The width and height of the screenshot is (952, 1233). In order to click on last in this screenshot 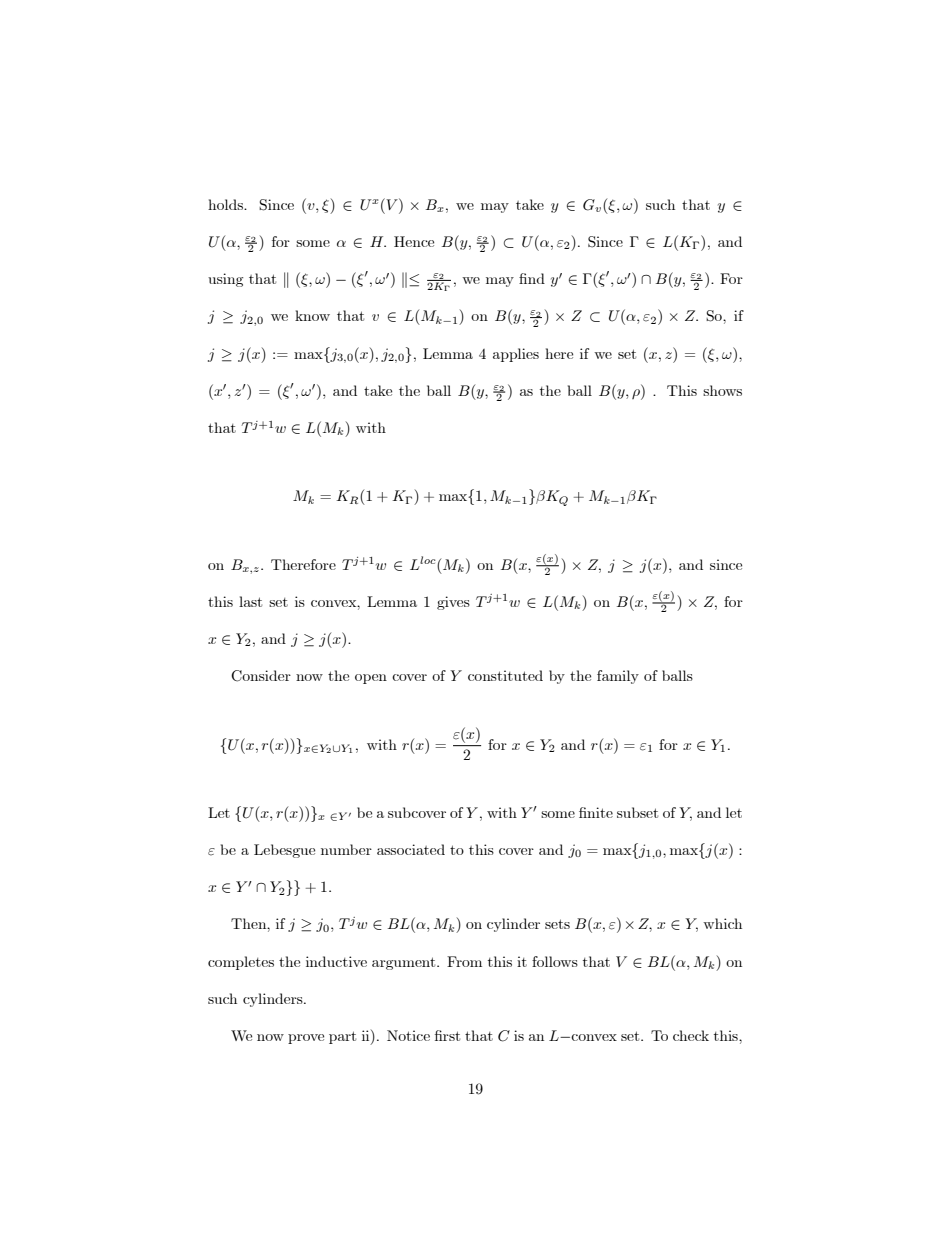, I will do `click(250, 601)`.
